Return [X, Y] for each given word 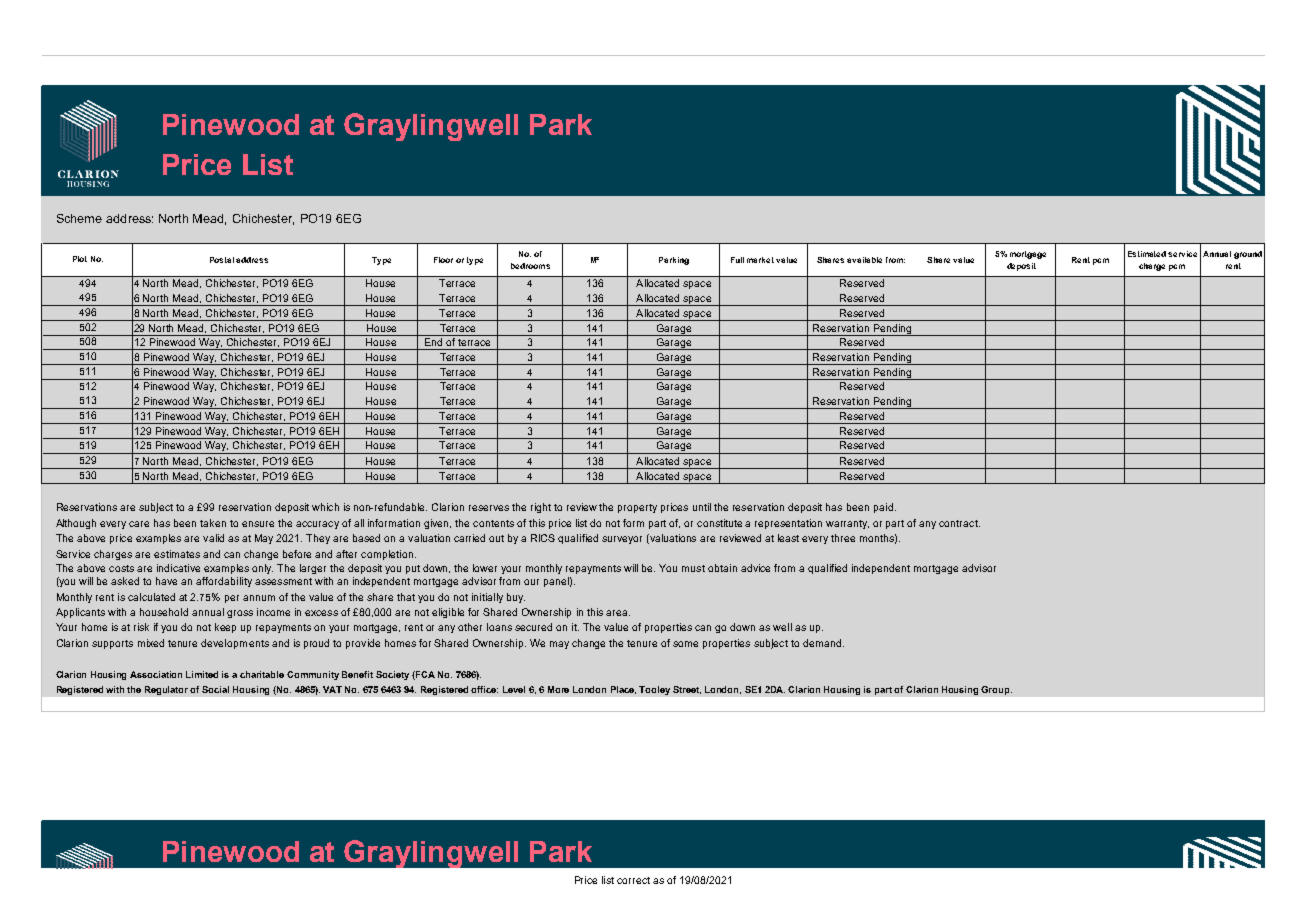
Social [215, 689]
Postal [222, 260]
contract [959, 523]
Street [687, 690]
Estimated [1147, 254]
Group [996, 690]
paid [885, 508]
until [702, 507]
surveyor [622, 540]
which [325, 507]
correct [633, 880]
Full [737, 260]
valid [213, 538]
